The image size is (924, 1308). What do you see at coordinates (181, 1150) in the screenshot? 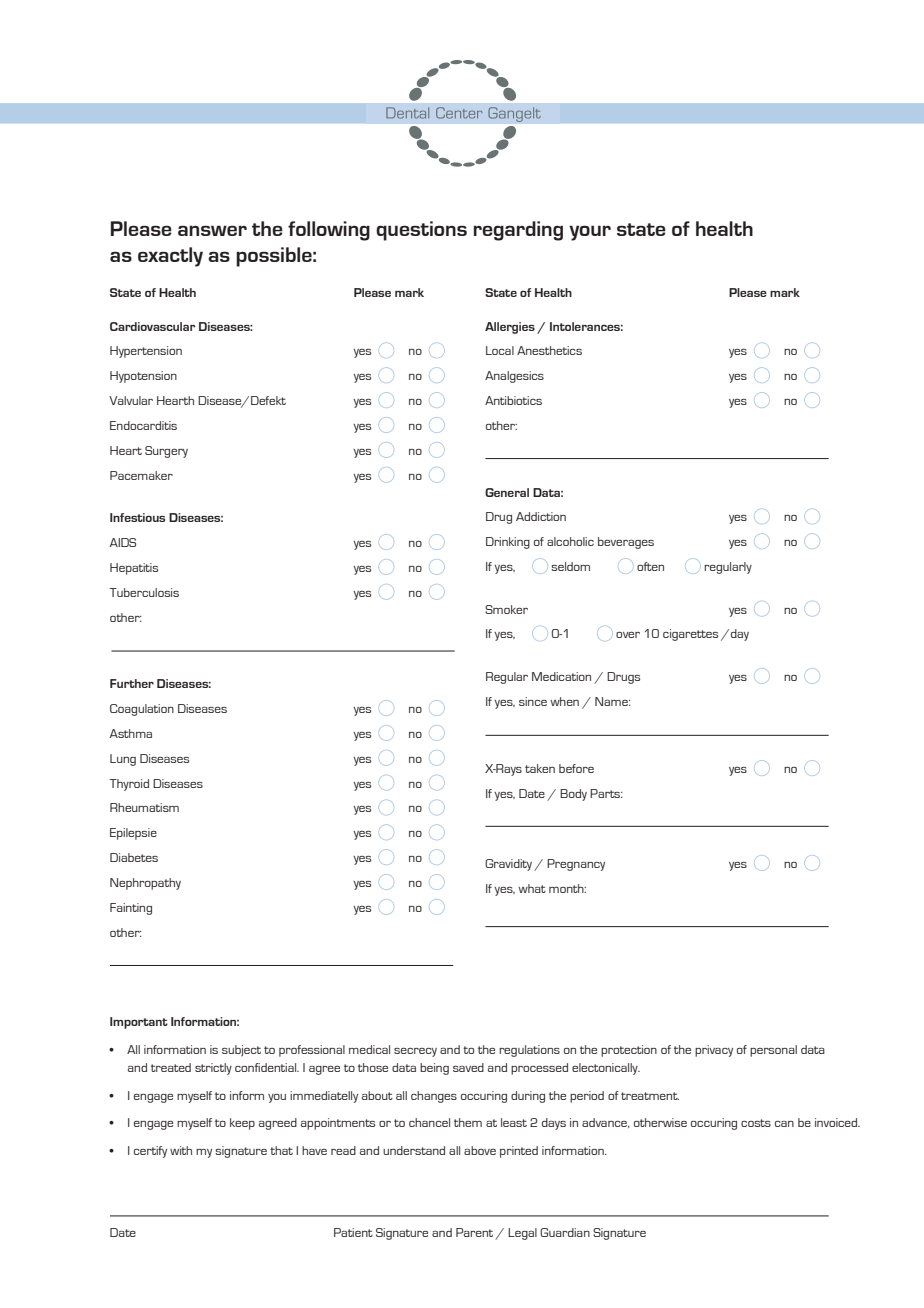
I see `with` at bounding box center [181, 1150].
